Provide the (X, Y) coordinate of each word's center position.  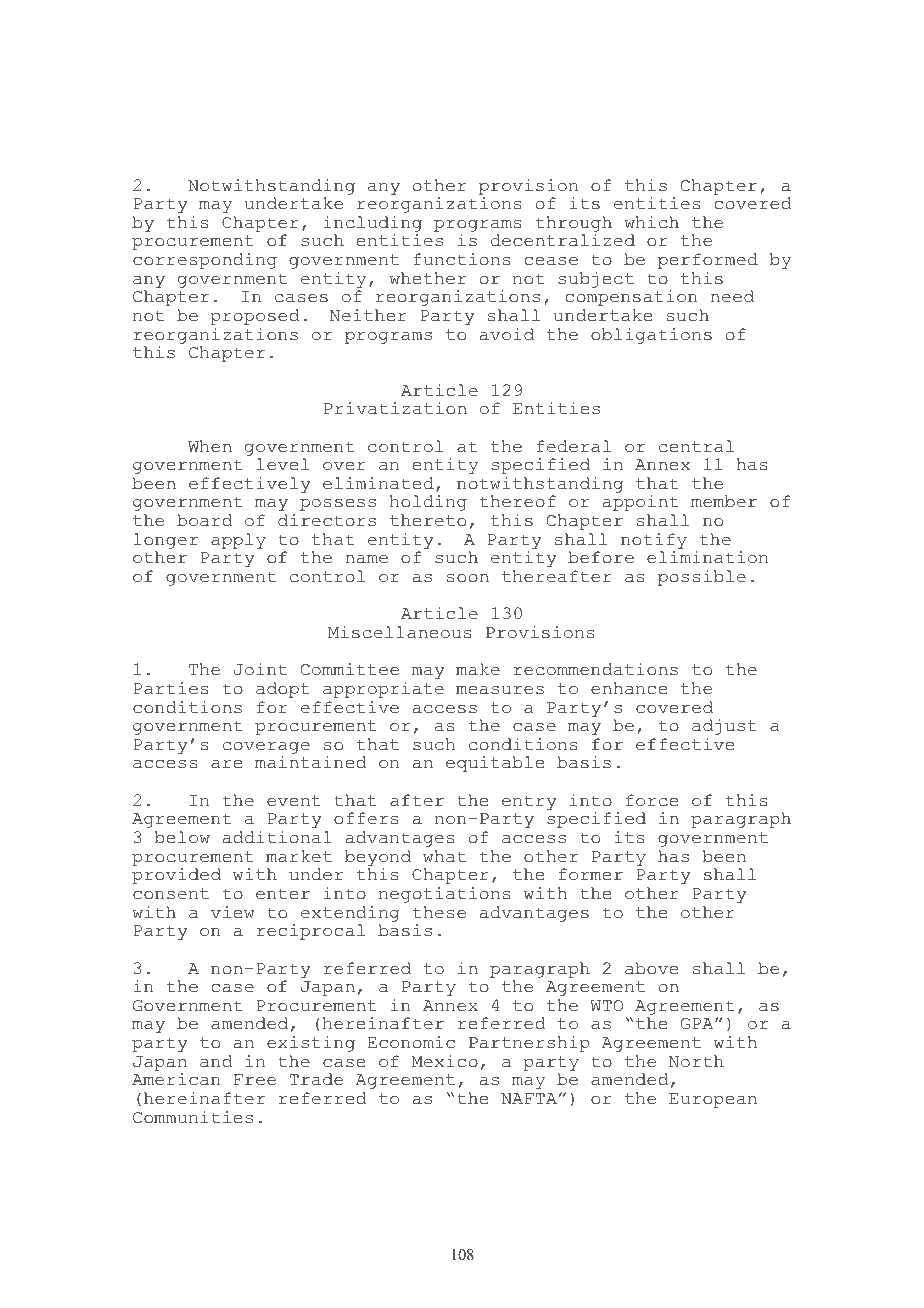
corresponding (205, 261)
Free (255, 1080)
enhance (629, 688)
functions (462, 259)
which (651, 222)
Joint (260, 669)
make (478, 669)
